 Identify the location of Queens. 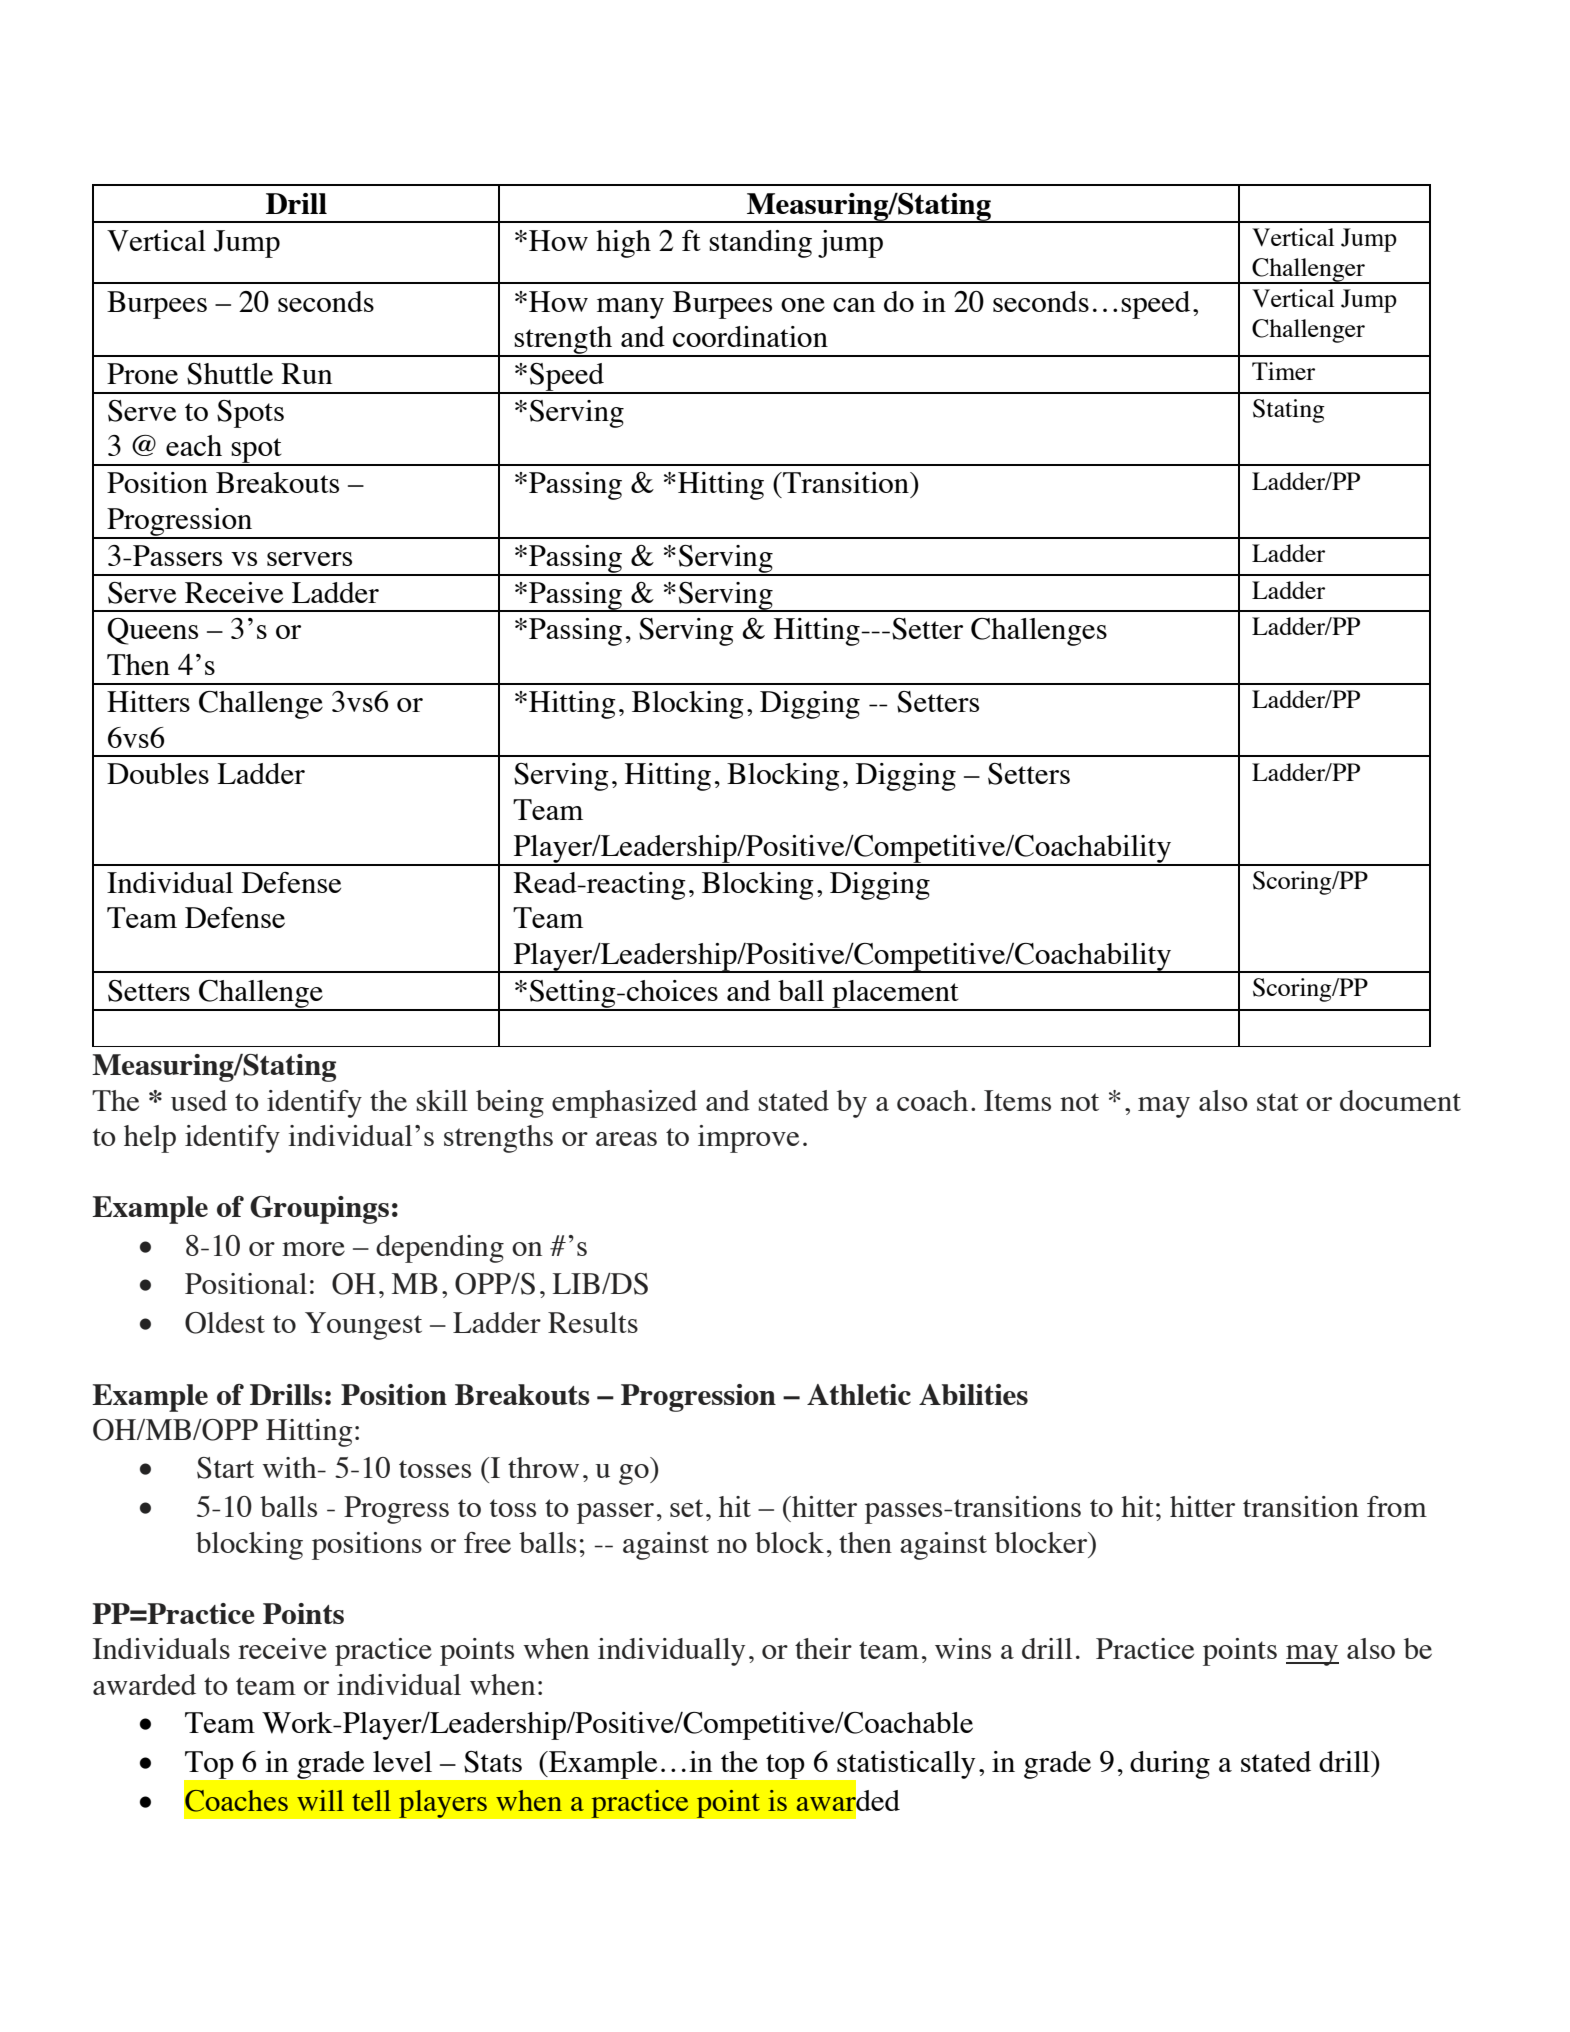
(152, 631).
